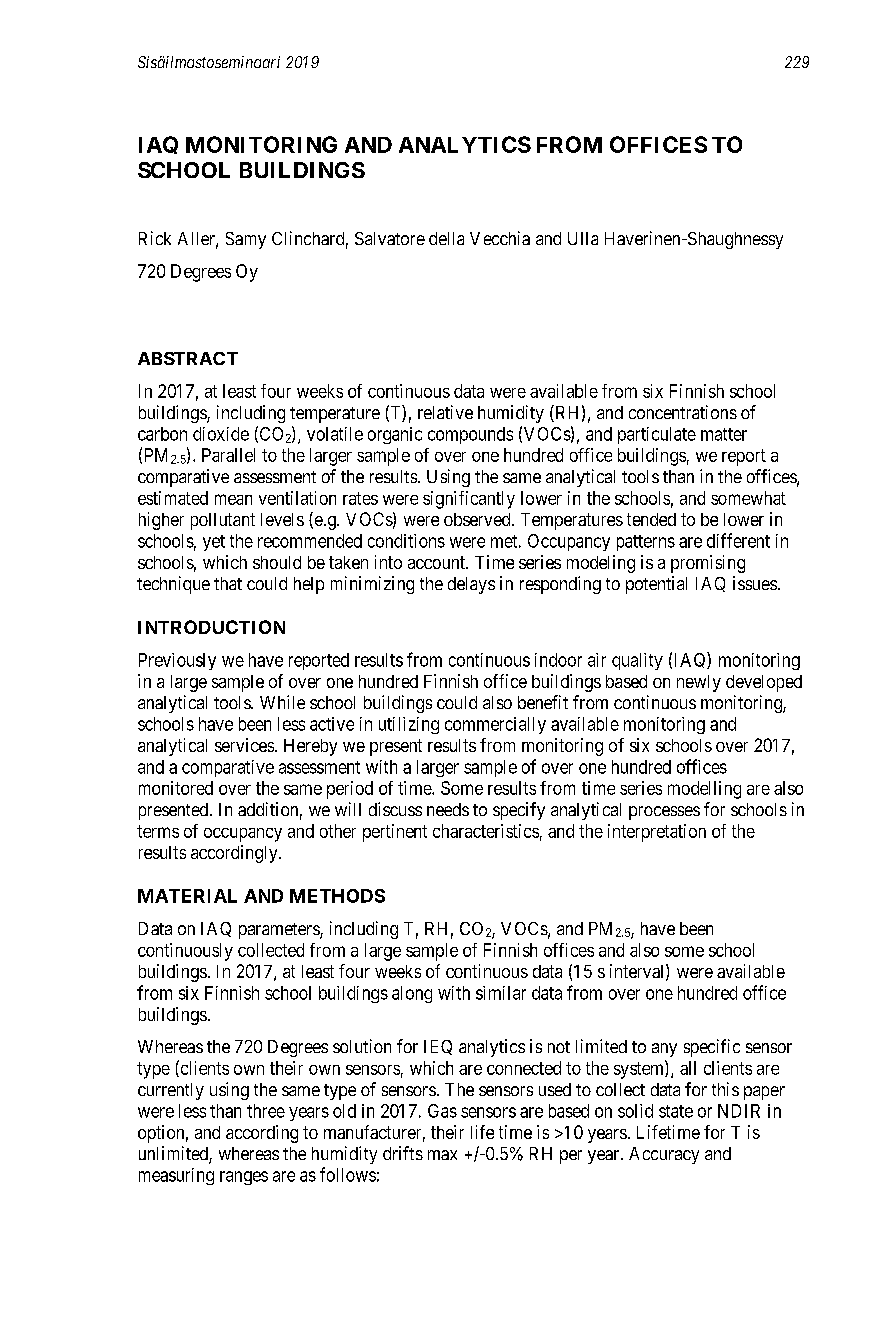  Describe the element at coordinates (651, 519) in the screenshot. I see `tended` at that location.
